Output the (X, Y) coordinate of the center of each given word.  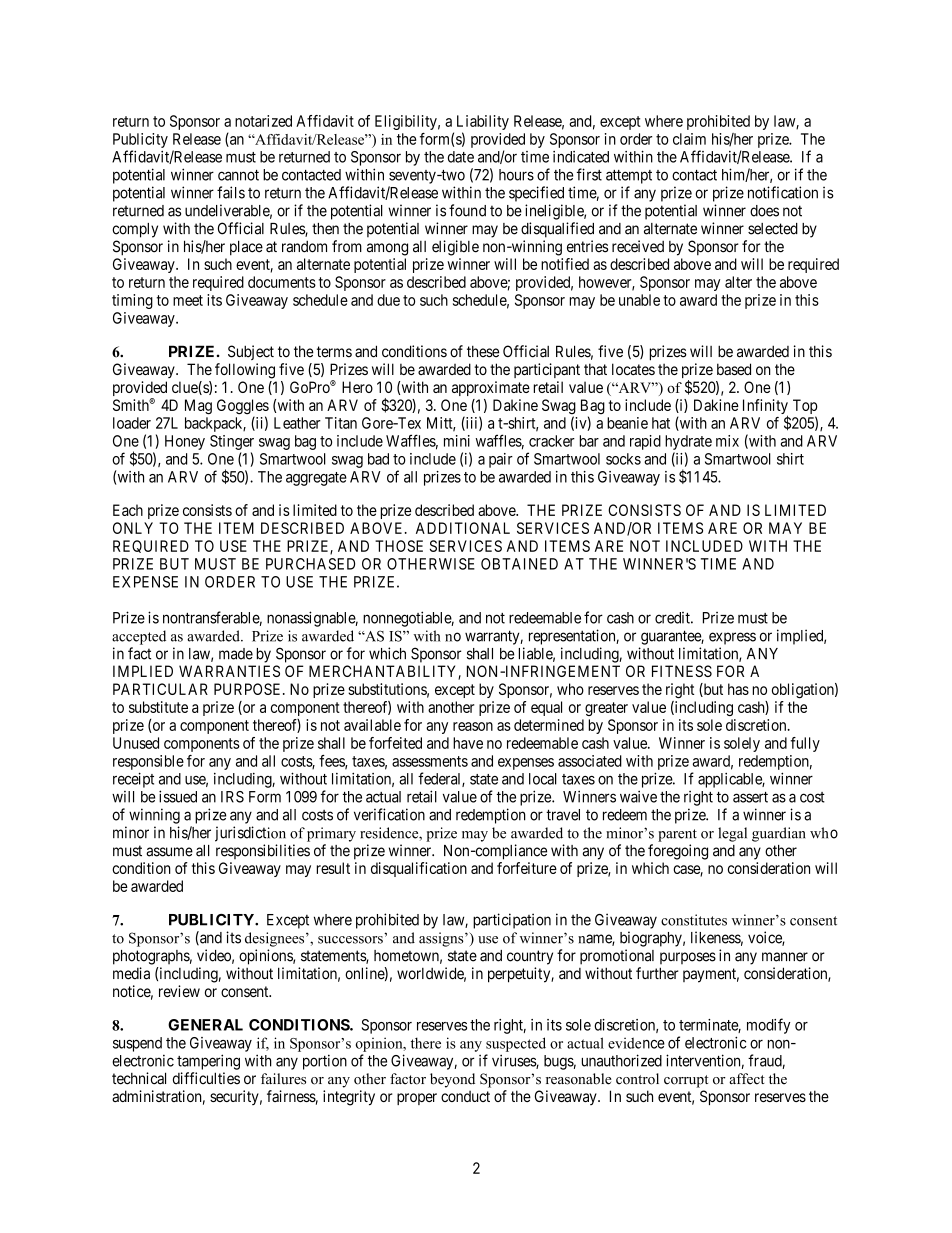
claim (689, 139)
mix (727, 441)
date (461, 157)
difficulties (206, 1078)
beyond (452, 1080)
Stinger (232, 442)
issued (178, 796)
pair (501, 460)
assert (750, 797)
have (468, 743)
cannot (238, 175)
